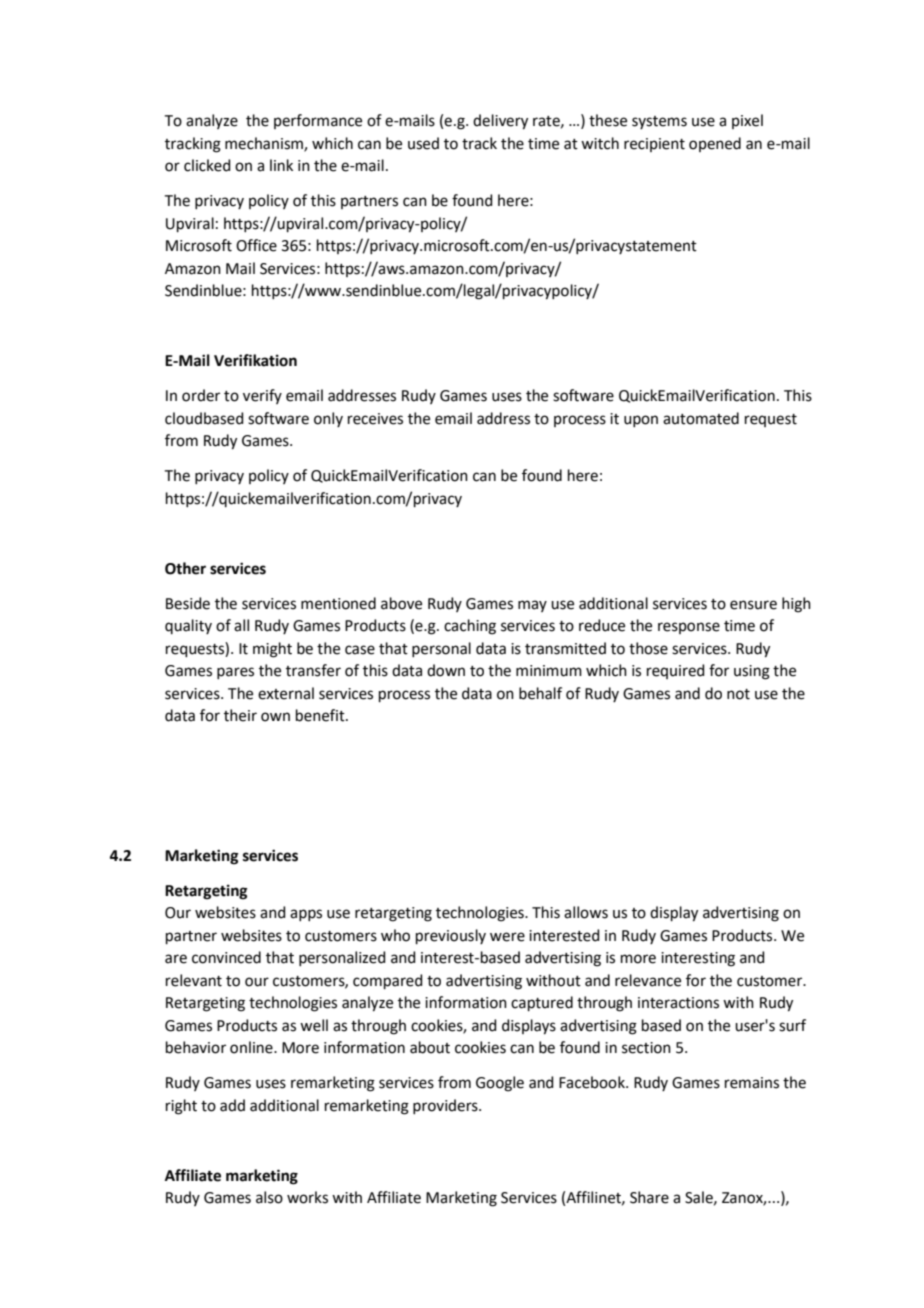 The width and height of the image is (924, 1308). What do you see at coordinates (269, 1197) in the image?
I see `also` at bounding box center [269, 1197].
